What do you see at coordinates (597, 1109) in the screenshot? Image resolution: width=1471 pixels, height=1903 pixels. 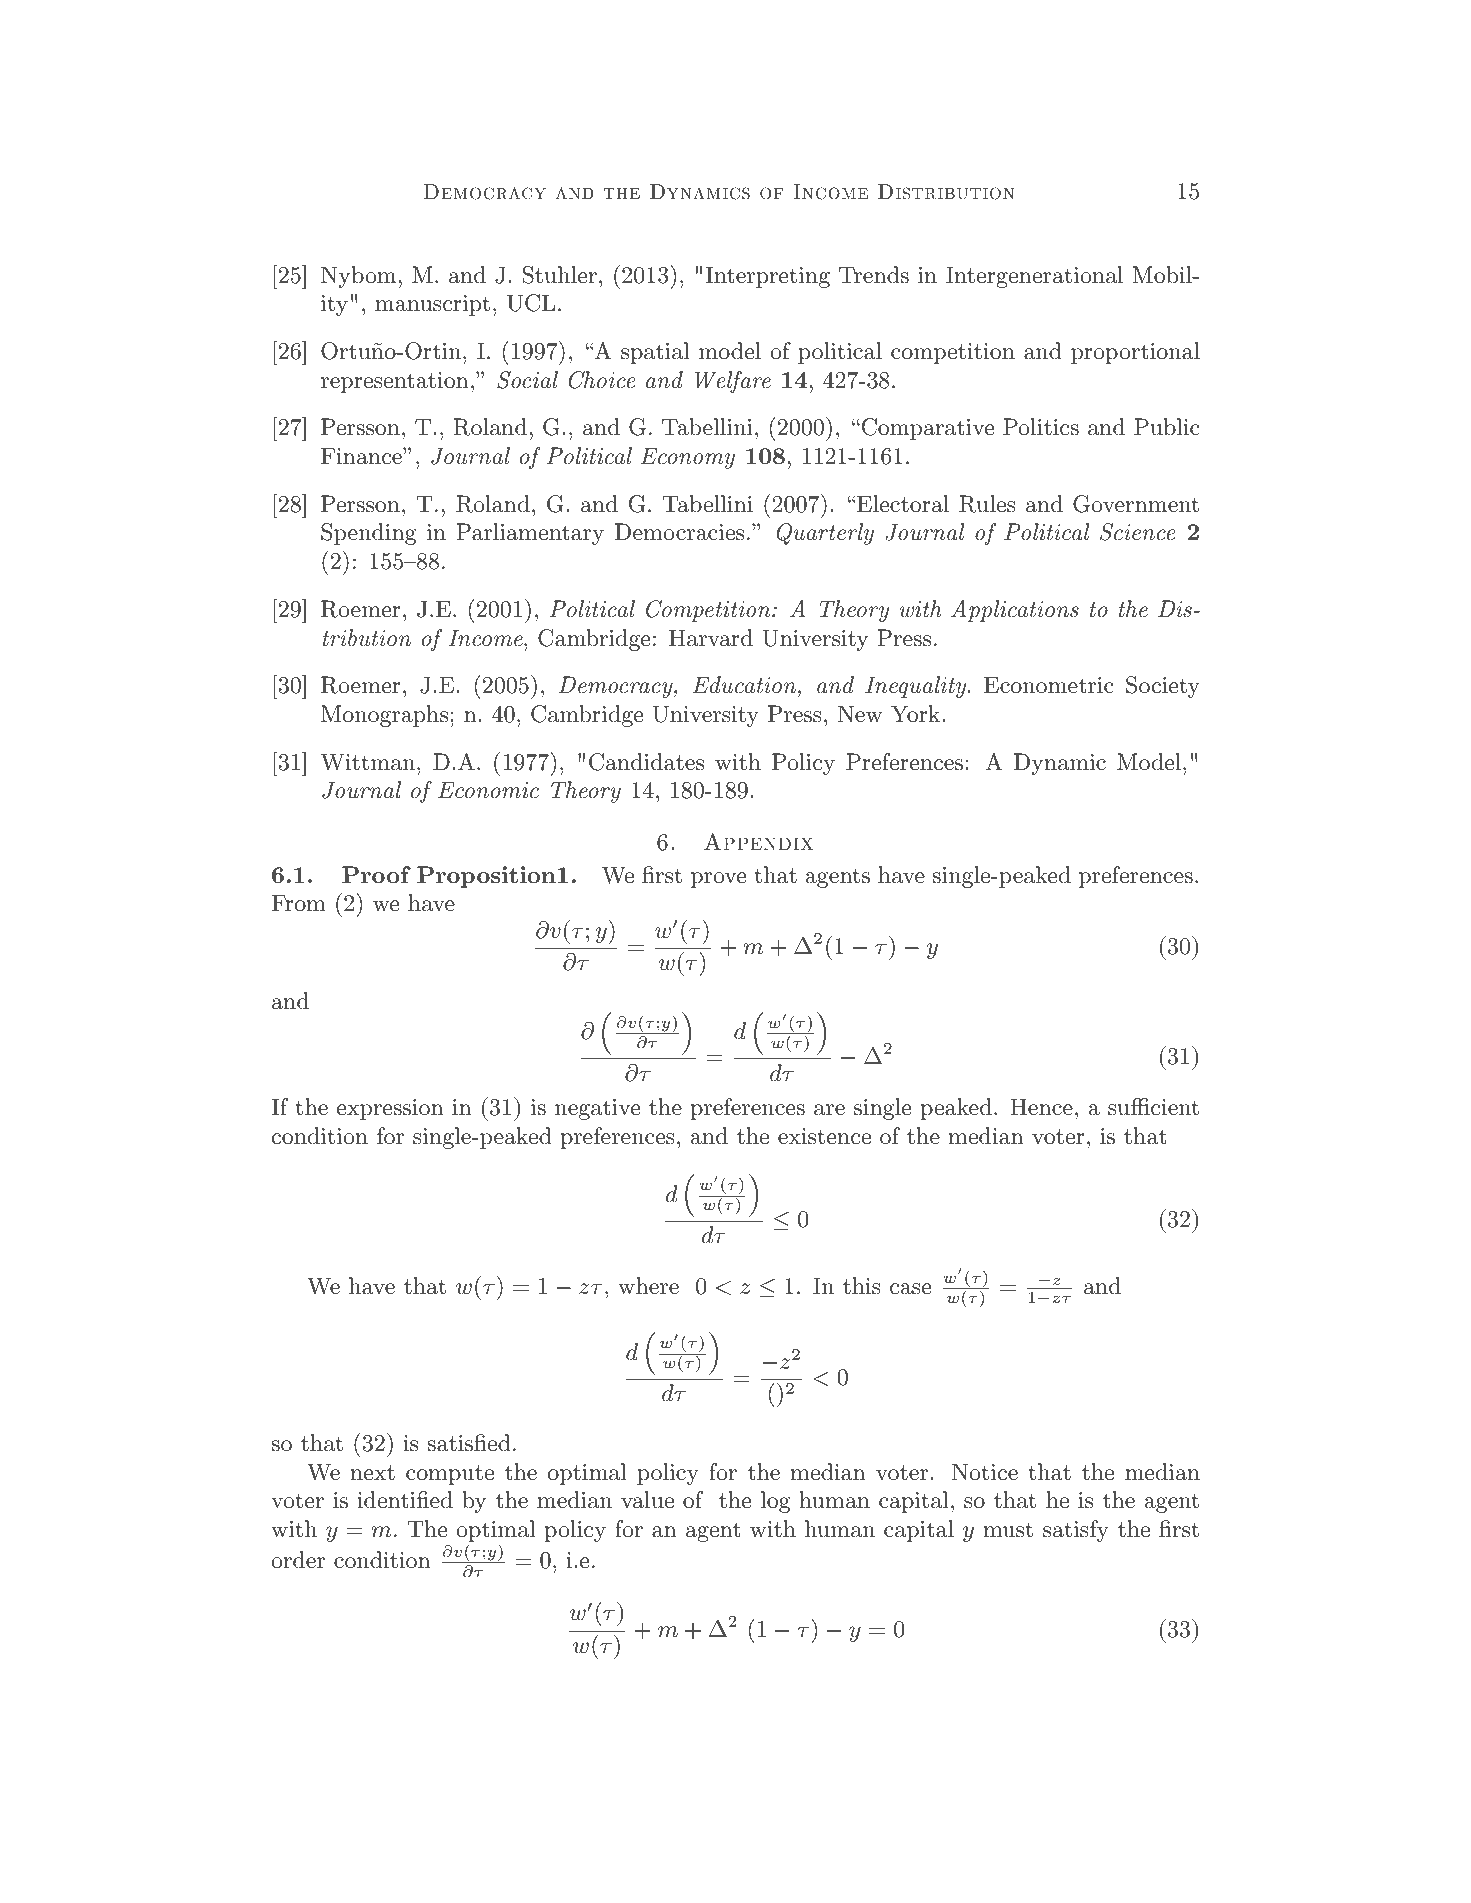 I see `negative` at bounding box center [597, 1109].
